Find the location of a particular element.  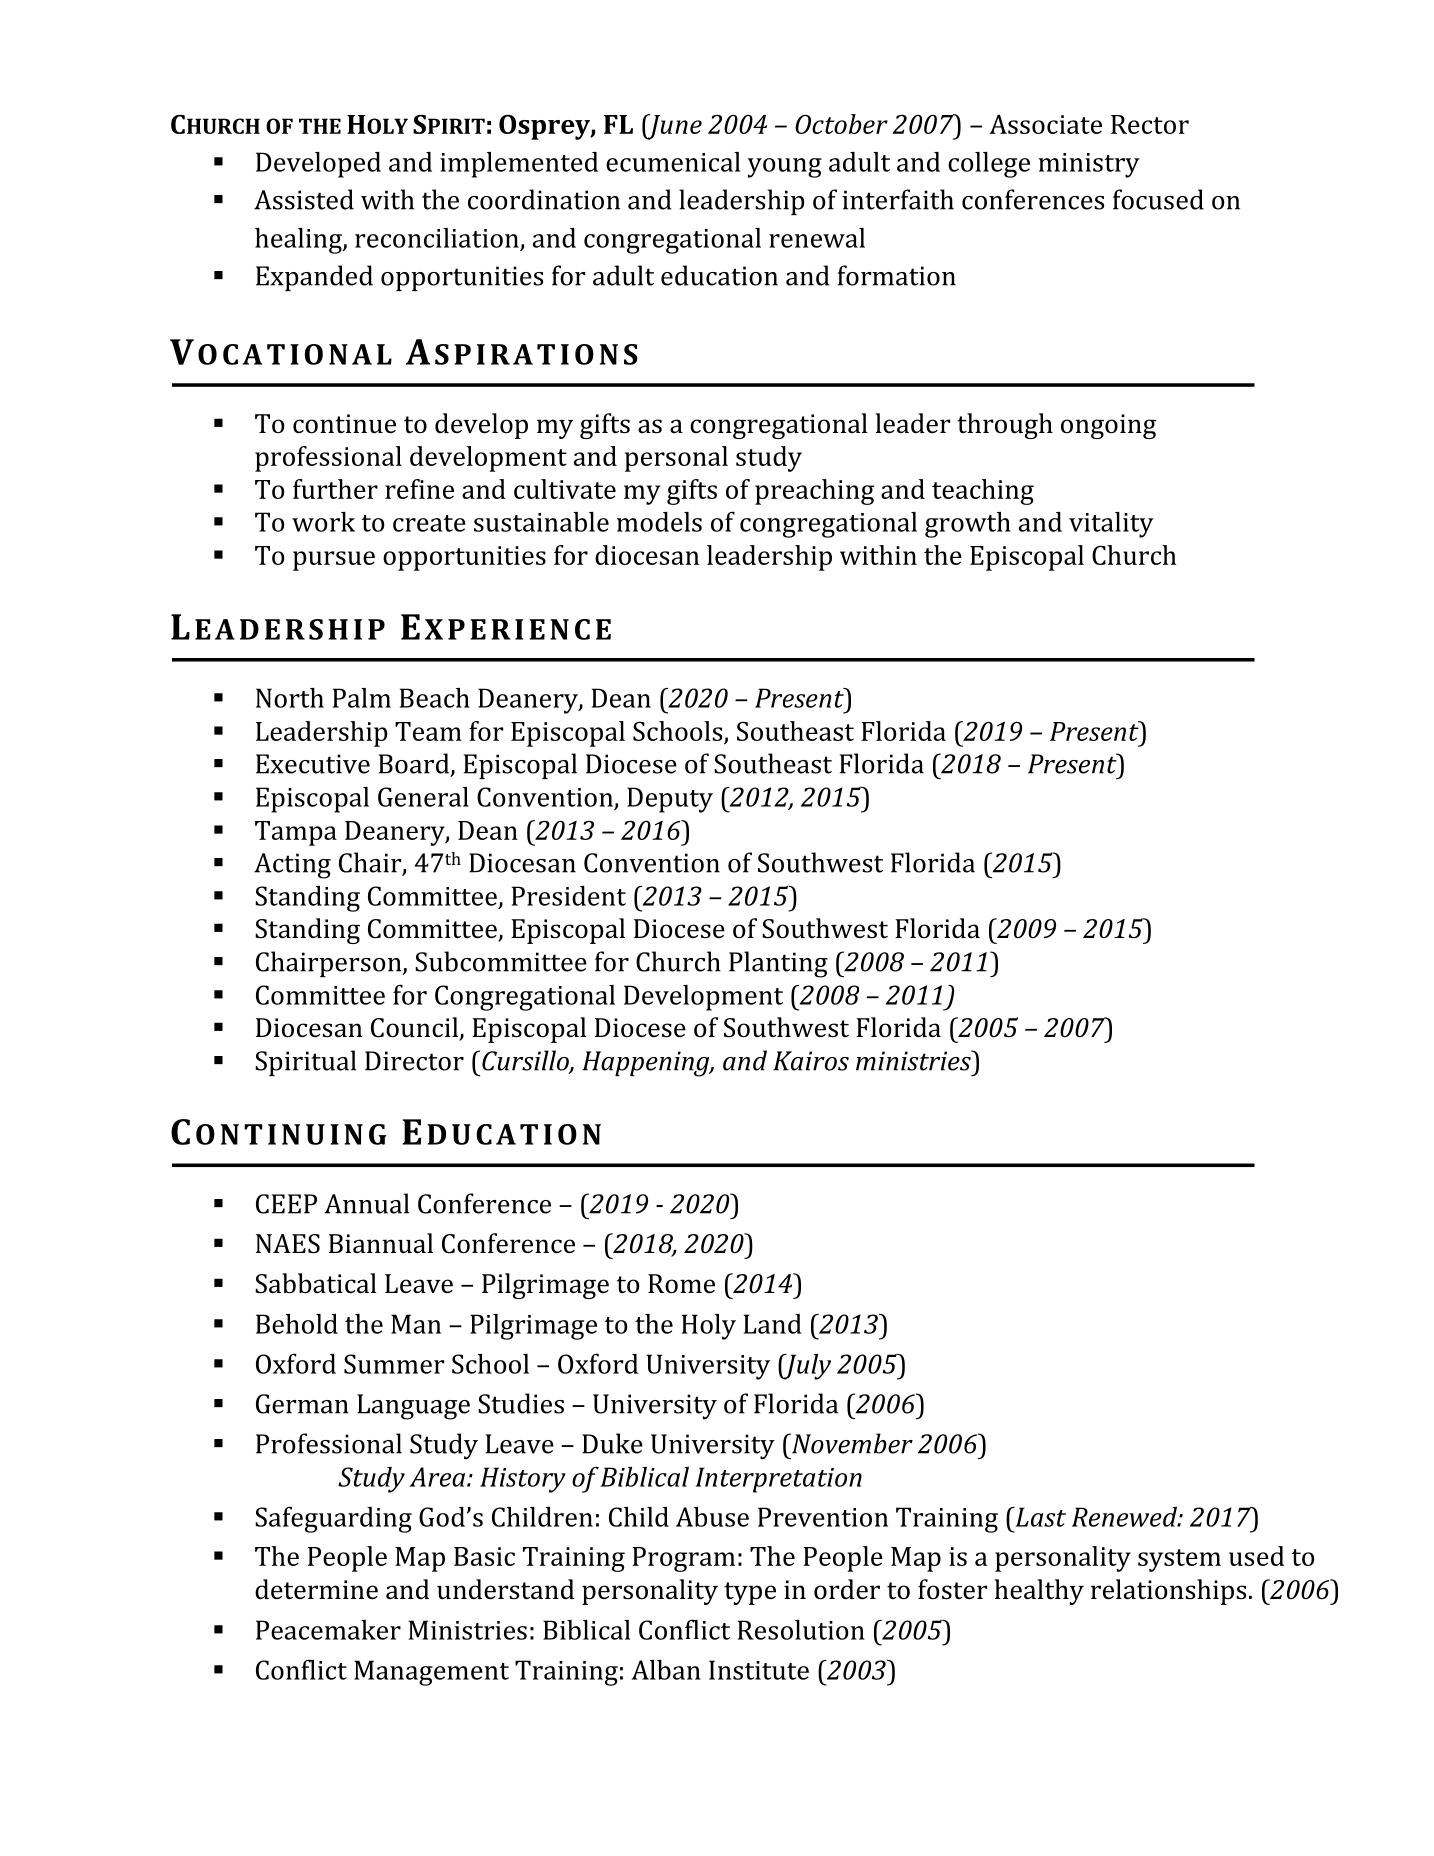

models is located at coordinates (659, 522).
